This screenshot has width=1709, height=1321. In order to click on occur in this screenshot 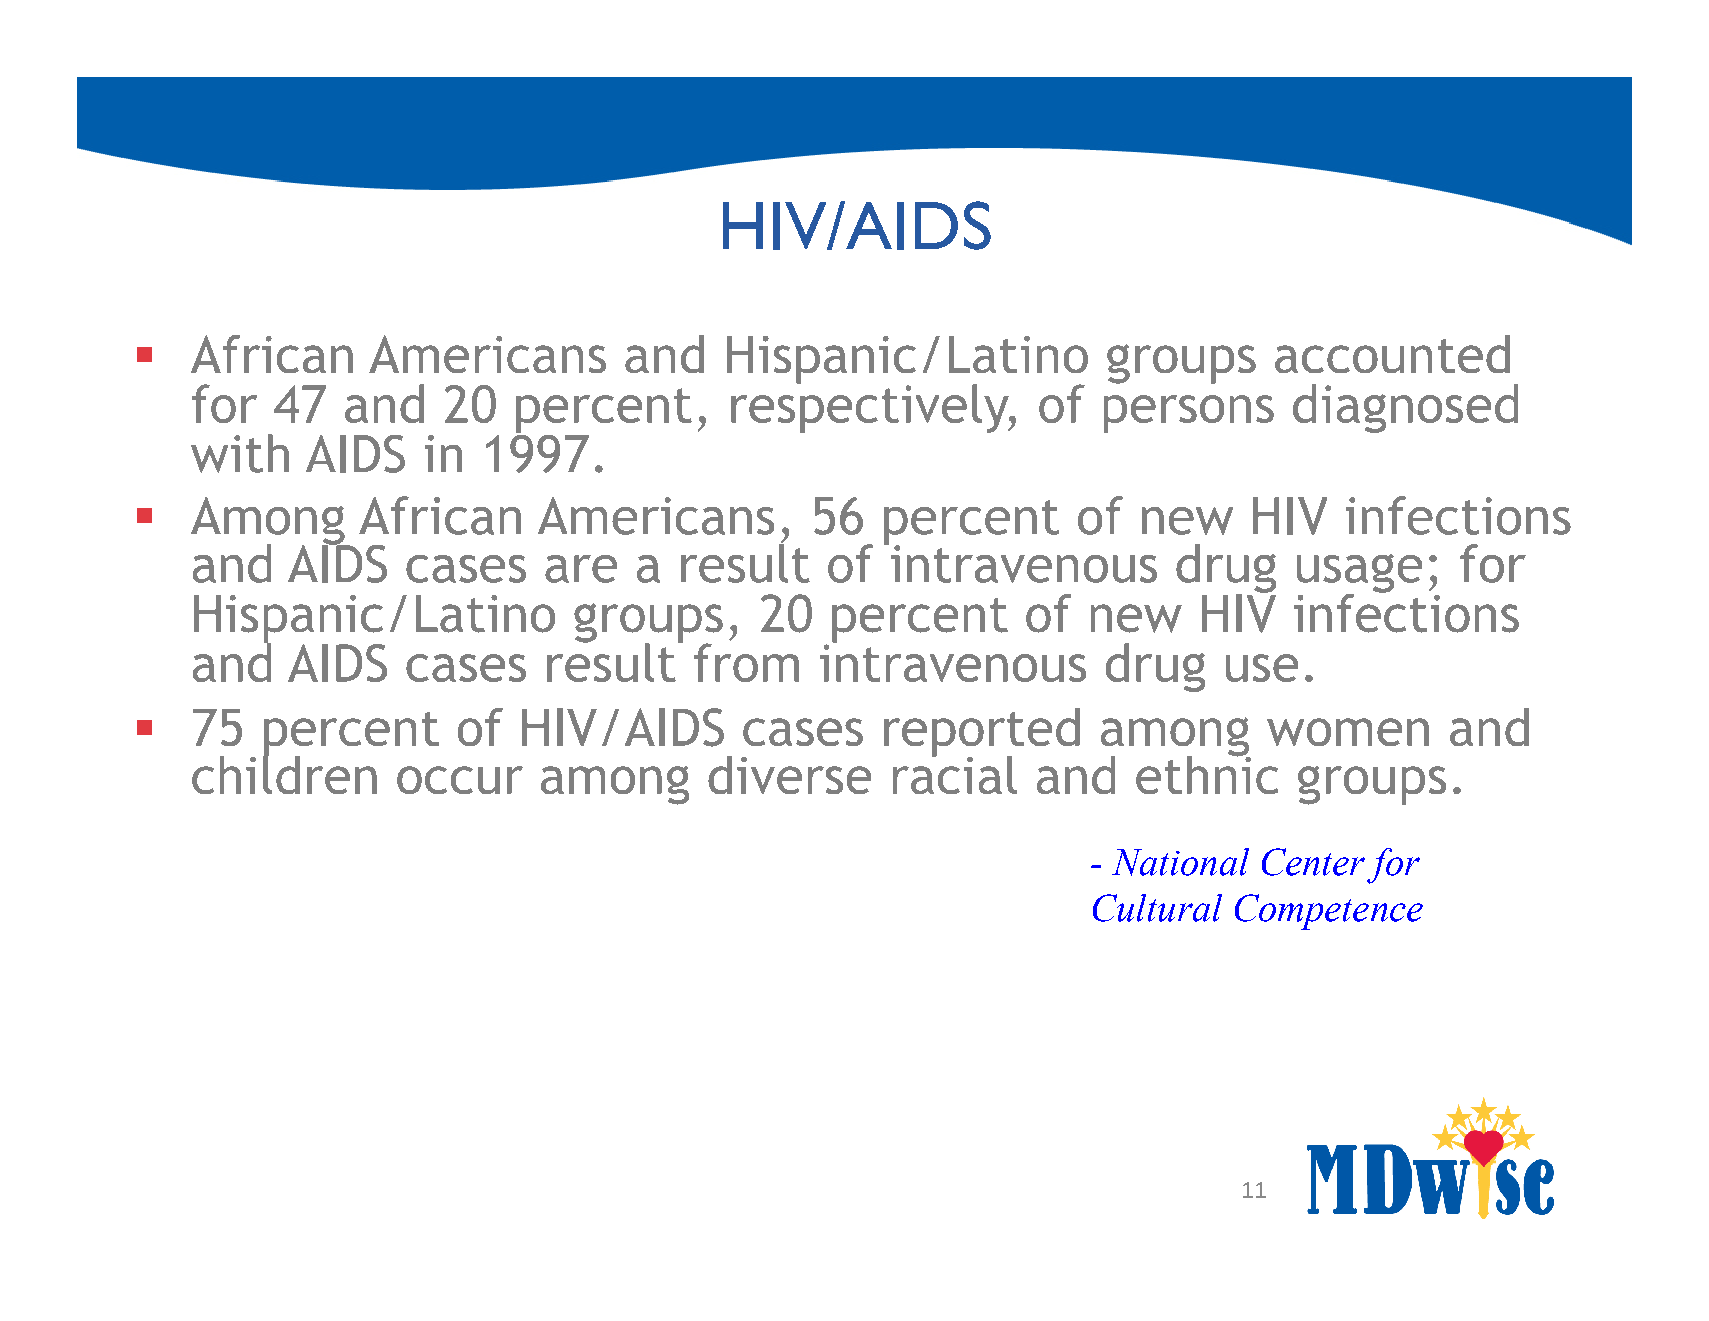, I will do `click(460, 780)`.
